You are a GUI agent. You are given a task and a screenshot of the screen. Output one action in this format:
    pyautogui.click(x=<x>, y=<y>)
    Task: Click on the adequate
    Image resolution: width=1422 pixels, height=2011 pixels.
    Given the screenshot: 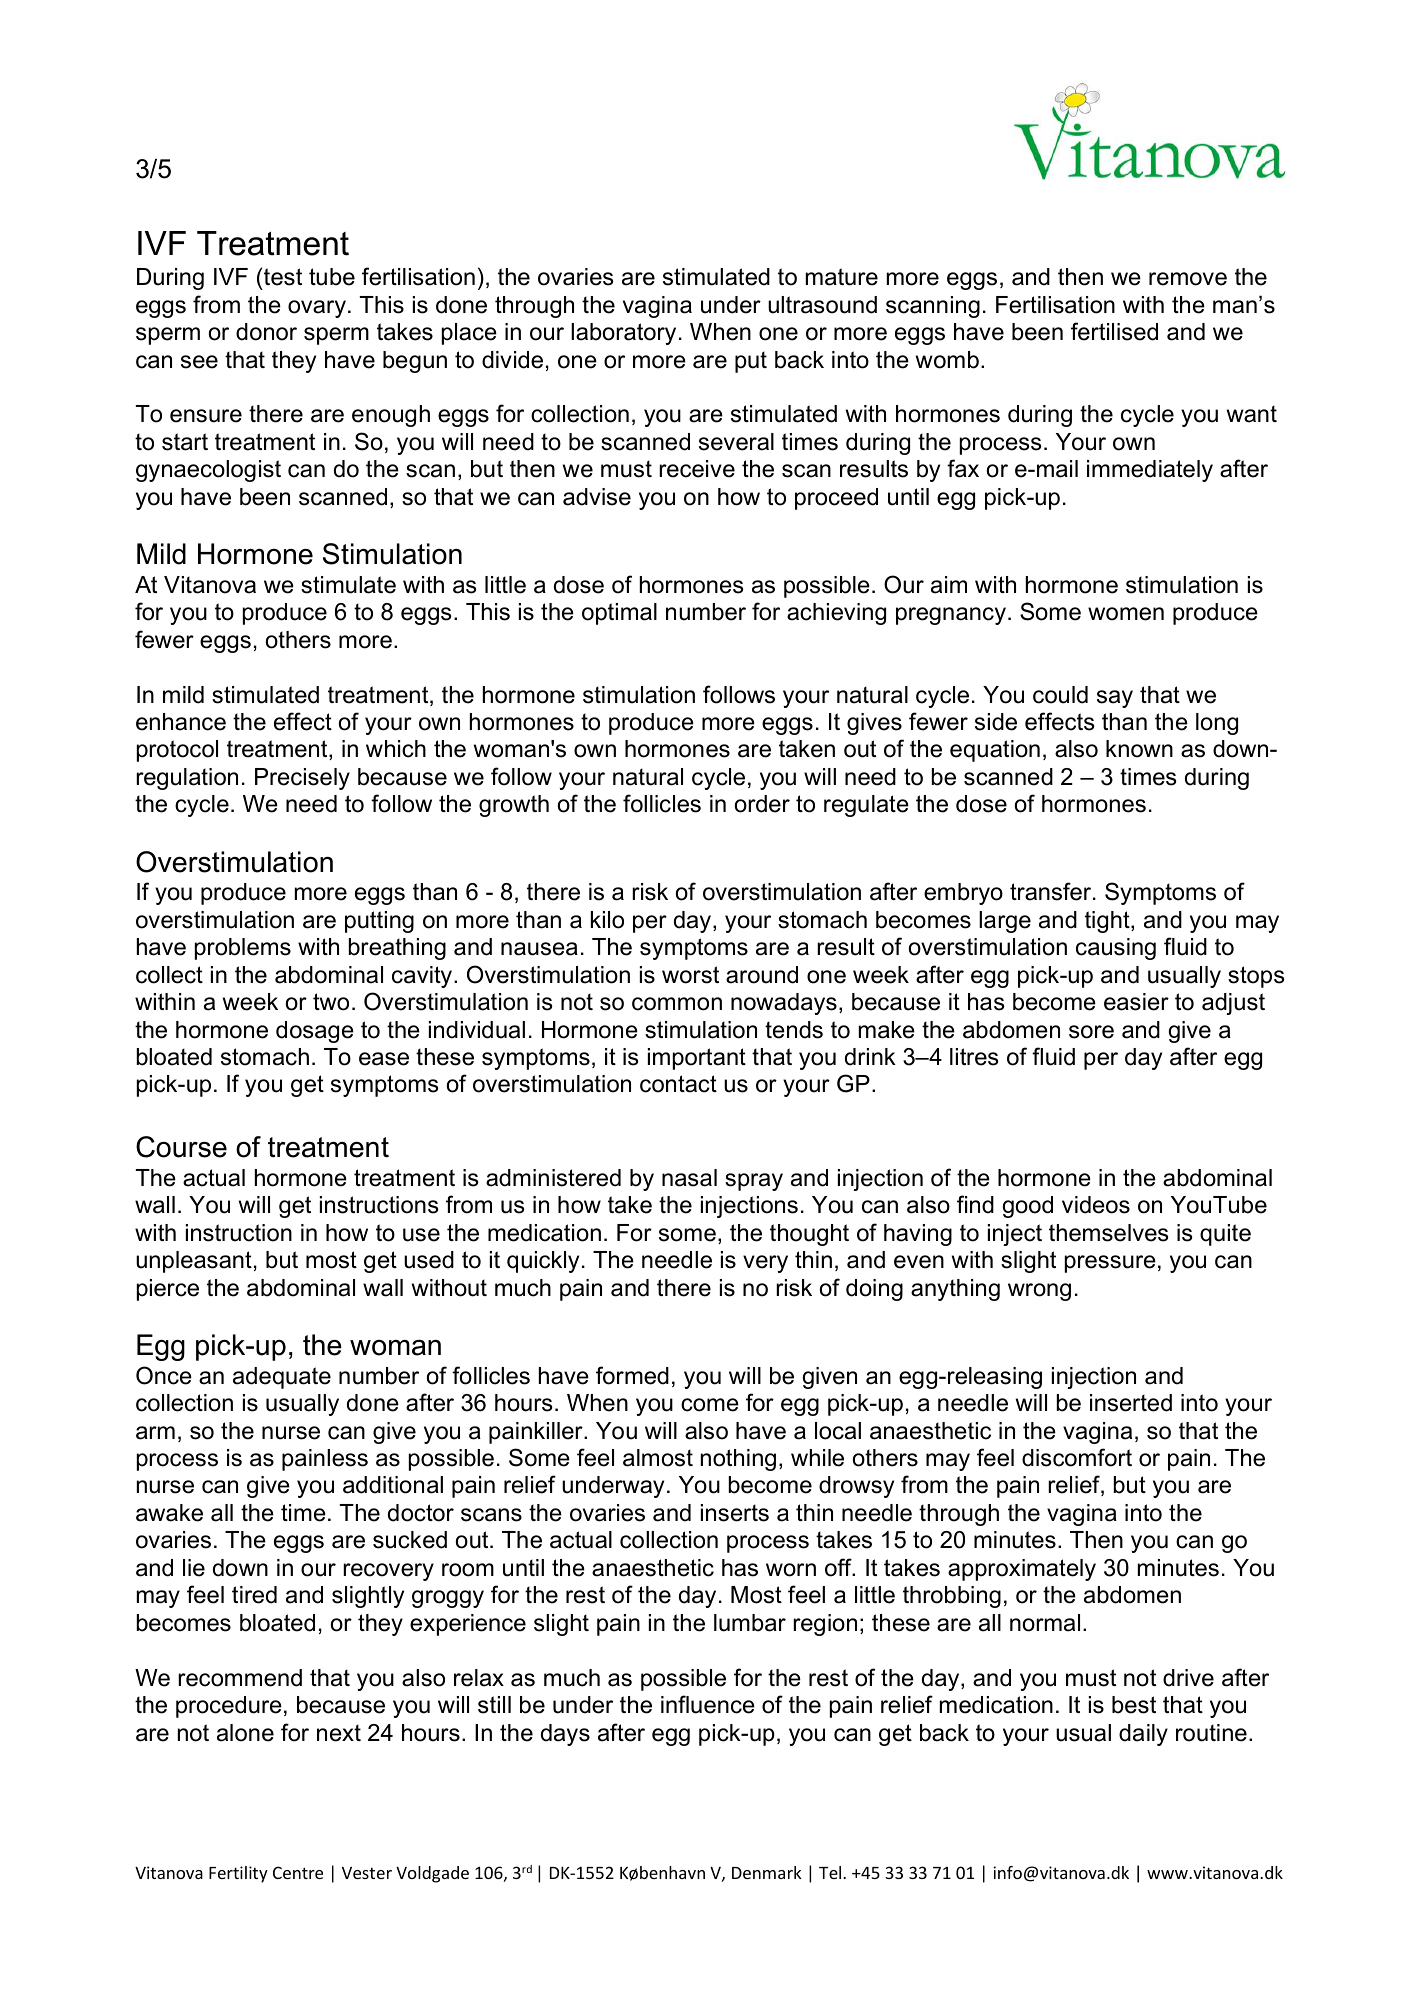 What is the action you would take?
    pyautogui.click(x=282, y=1378)
